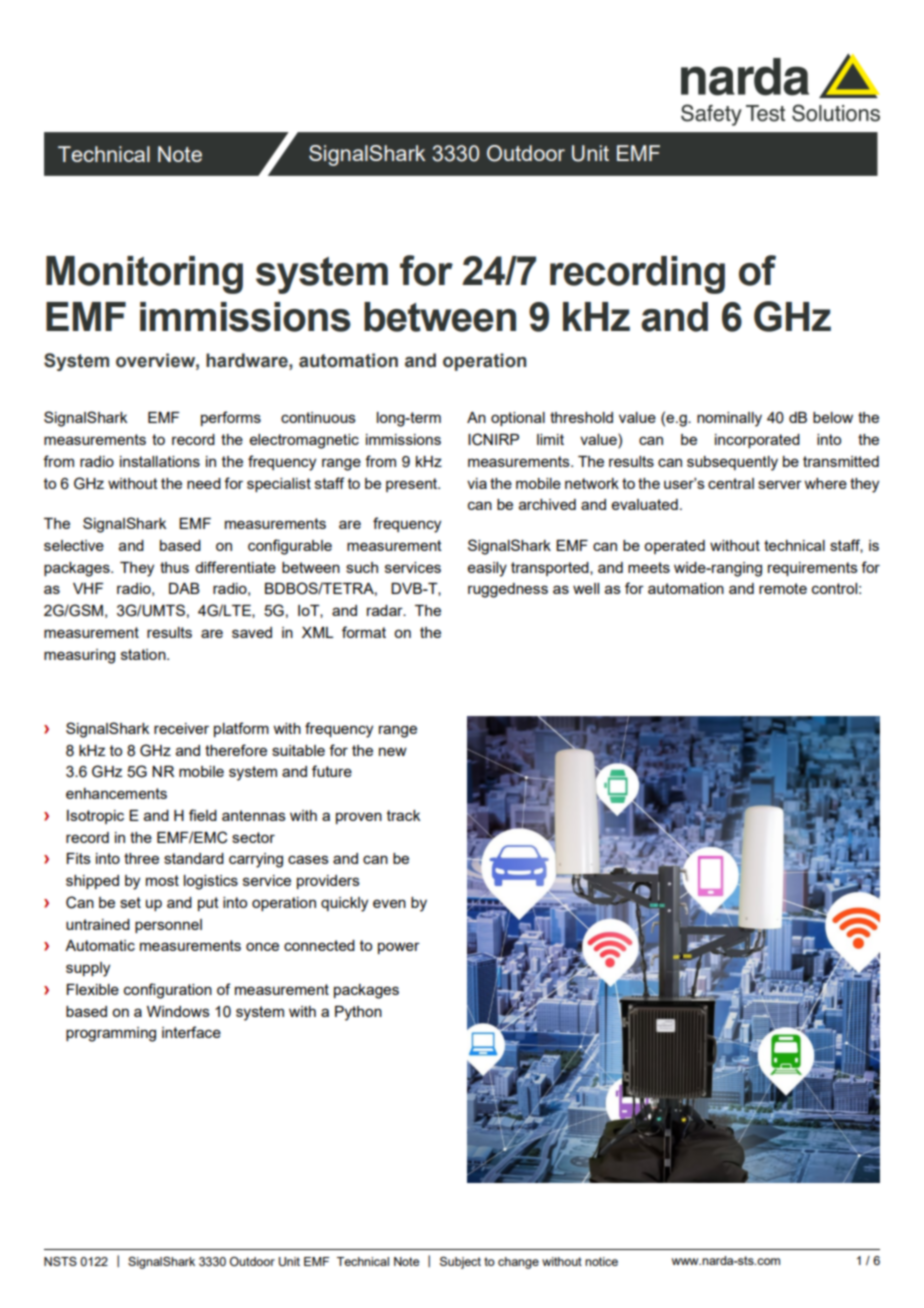 The width and height of the screenshot is (924, 1308). I want to click on even, so click(389, 903).
